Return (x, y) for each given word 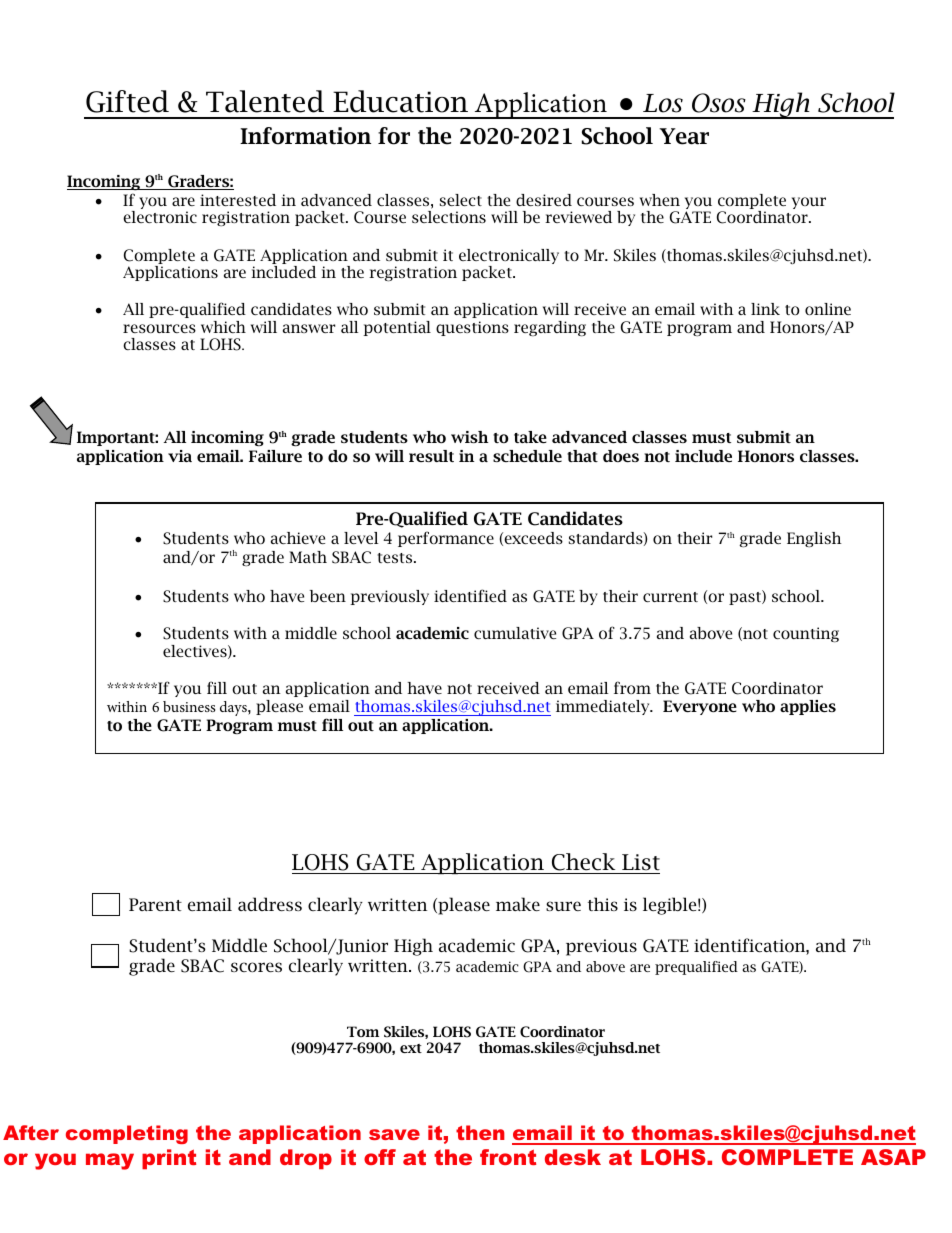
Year (684, 136)
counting (806, 635)
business (189, 706)
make (518, 904)
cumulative (515, 633)
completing (127, 1134)
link (765, 309)
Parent (155, 904)
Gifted (127, 101)
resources (159, 328)
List (641, 862)
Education (400, 101)
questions (472, 328)
